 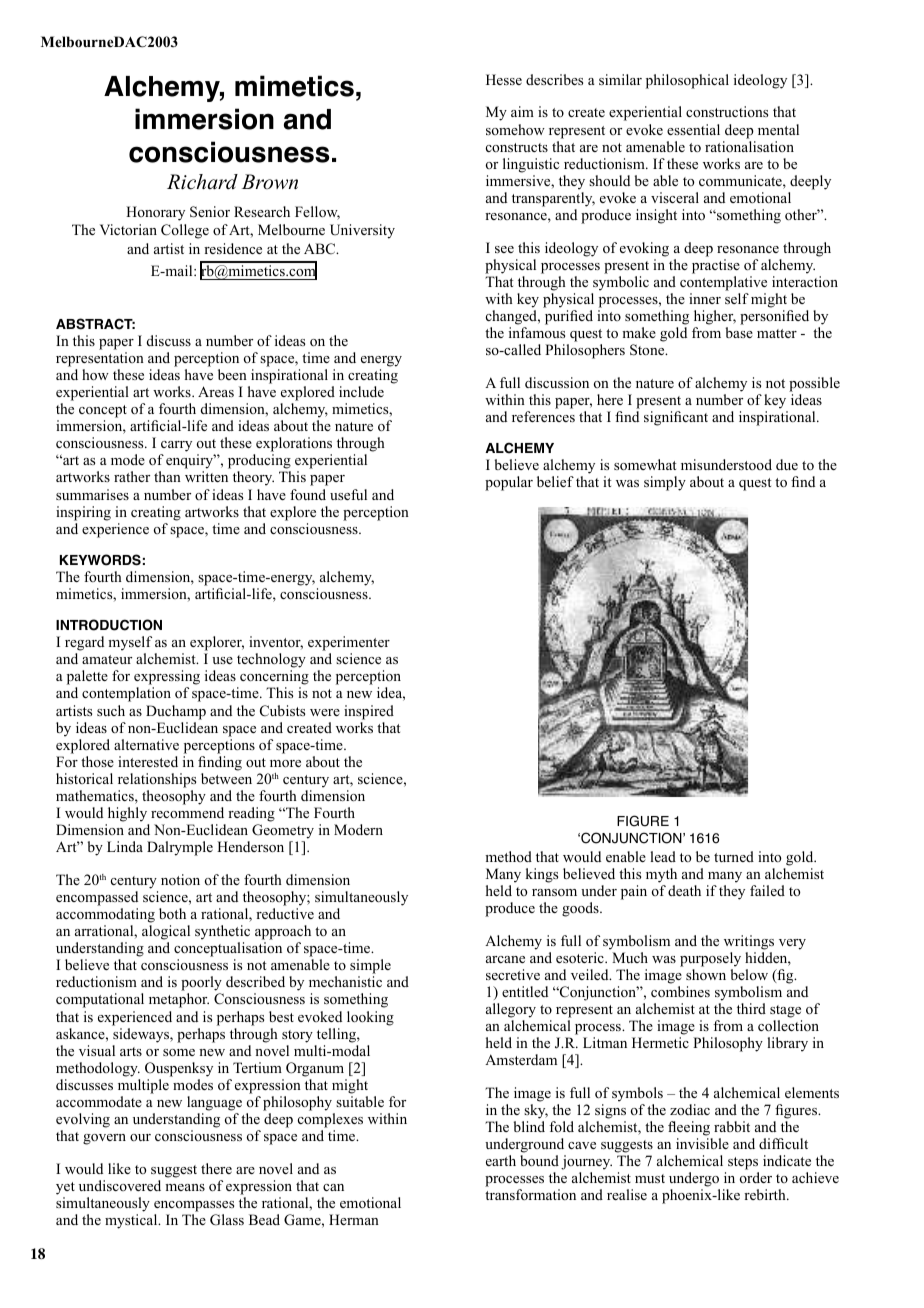 I want to click on Richard, so click(x=202, y=182).
